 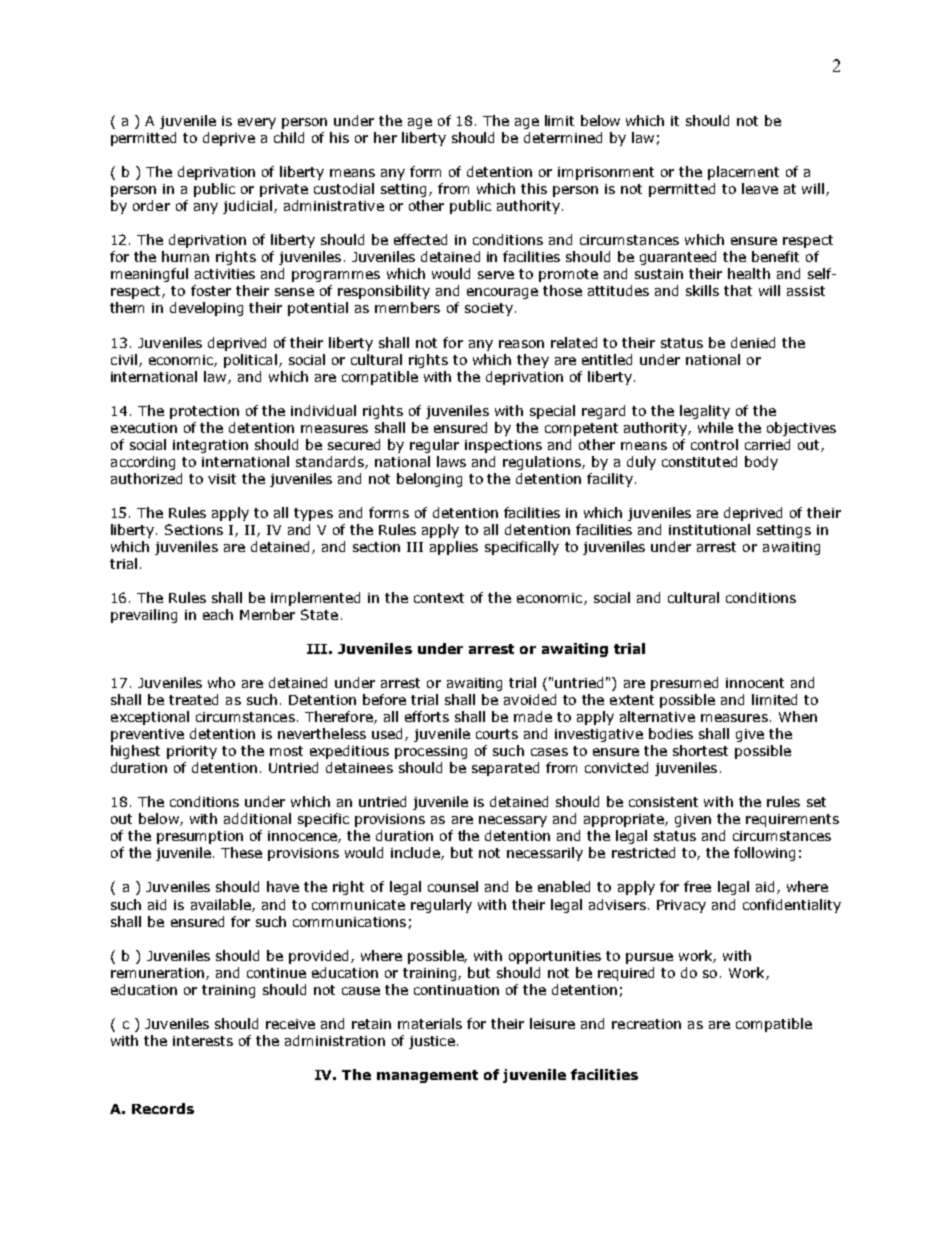 What do you see at coordinates (755, 683) in the page?
I see `innocent` at bounding box center [755, 683].
